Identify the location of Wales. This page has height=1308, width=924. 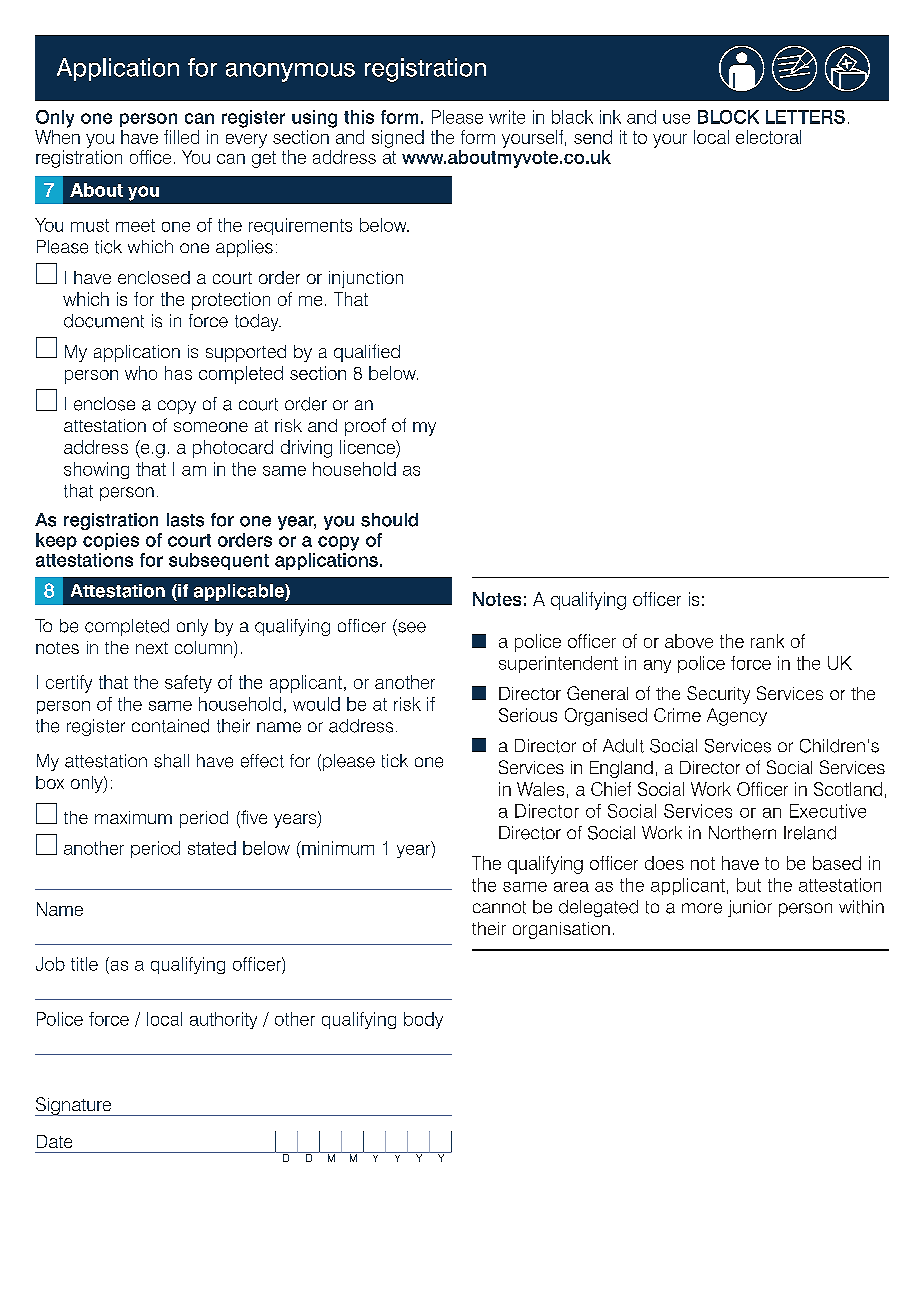
(540, 789).
